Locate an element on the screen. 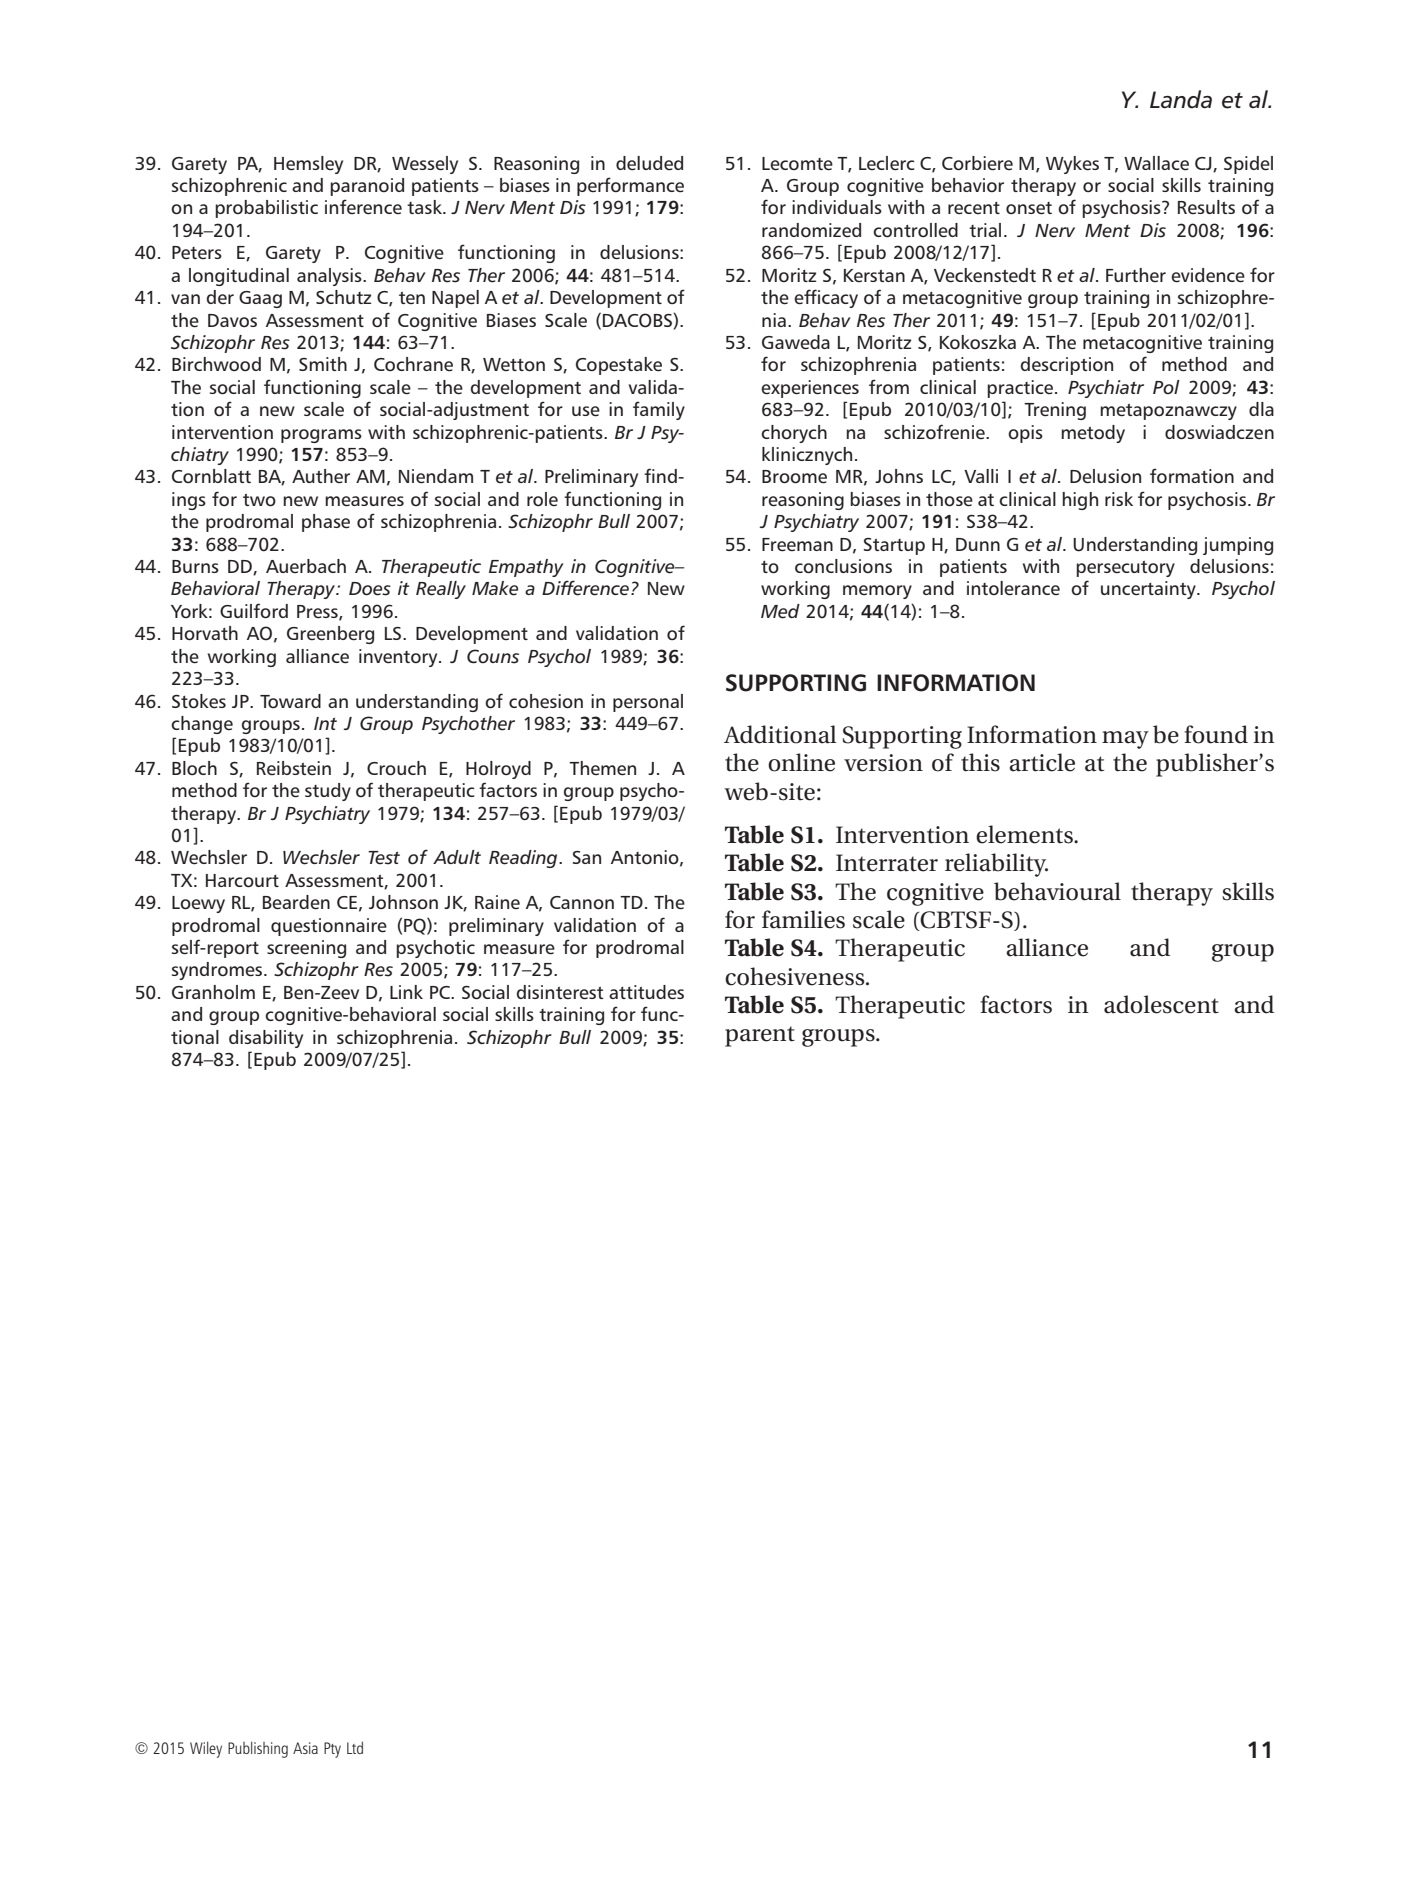  Greenberg is located at coordinates (330, 635).
